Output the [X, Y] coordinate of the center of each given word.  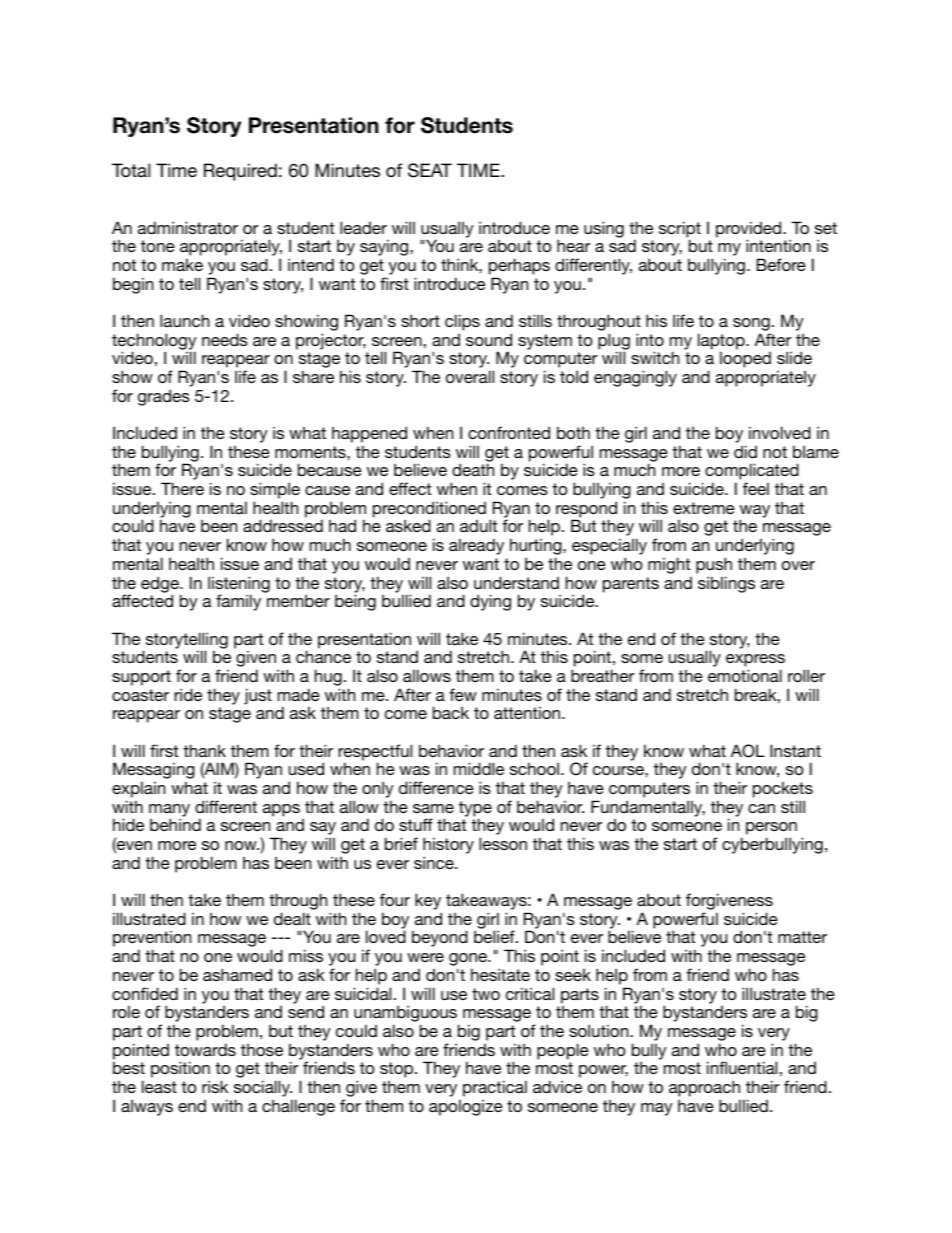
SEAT [430, 170]
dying [490, 602]
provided [750, 230]
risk [215, 1086]
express [755, 662]
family [238, 602]
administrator [188, 227]
